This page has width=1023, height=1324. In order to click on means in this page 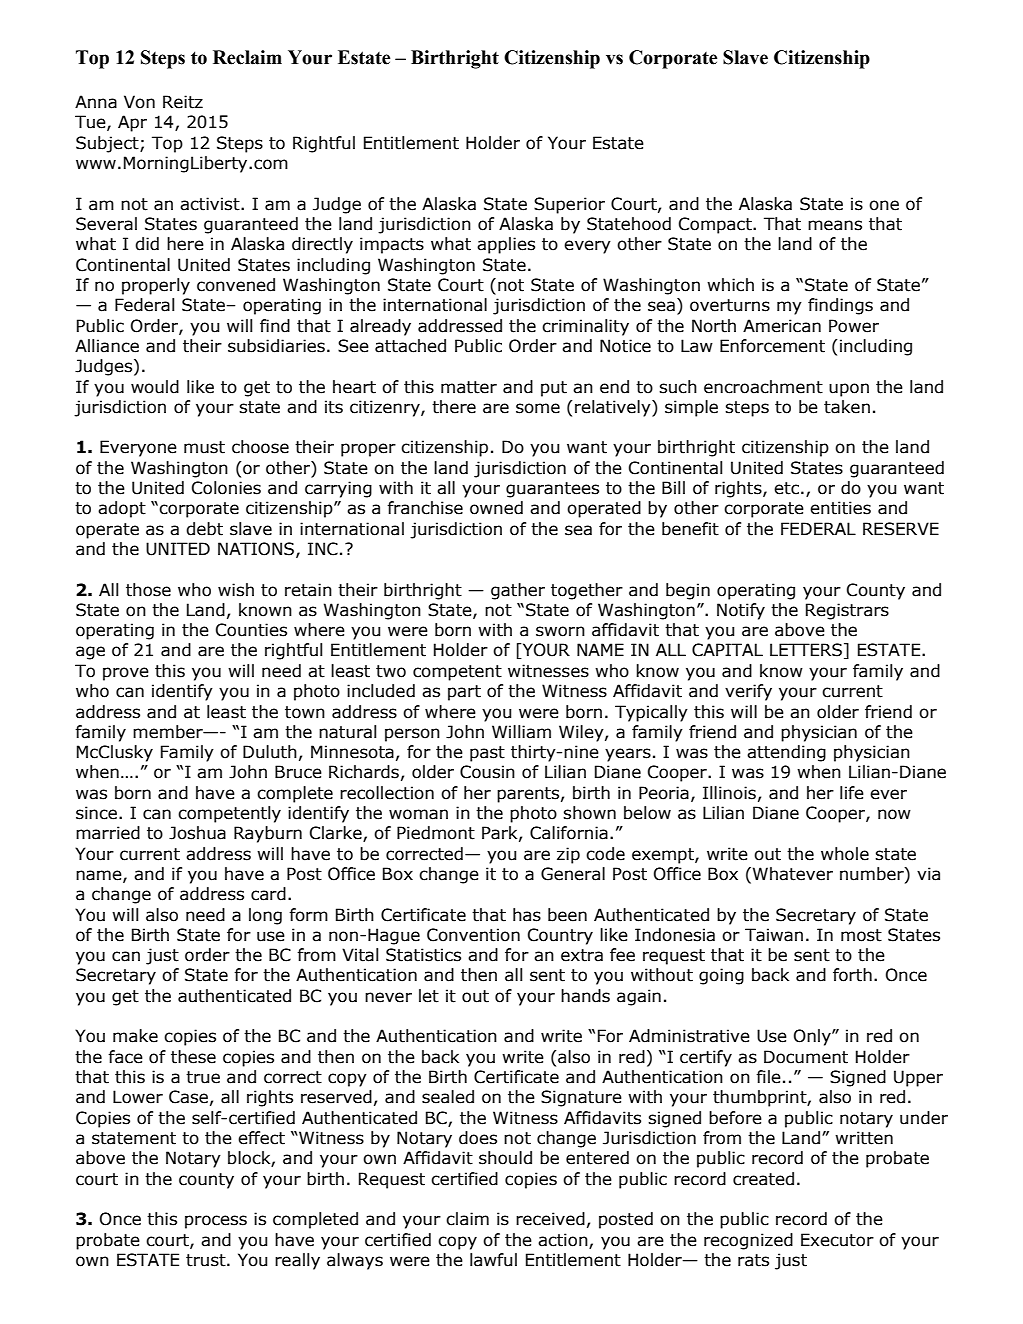, I will do `click(835, 225)`.
